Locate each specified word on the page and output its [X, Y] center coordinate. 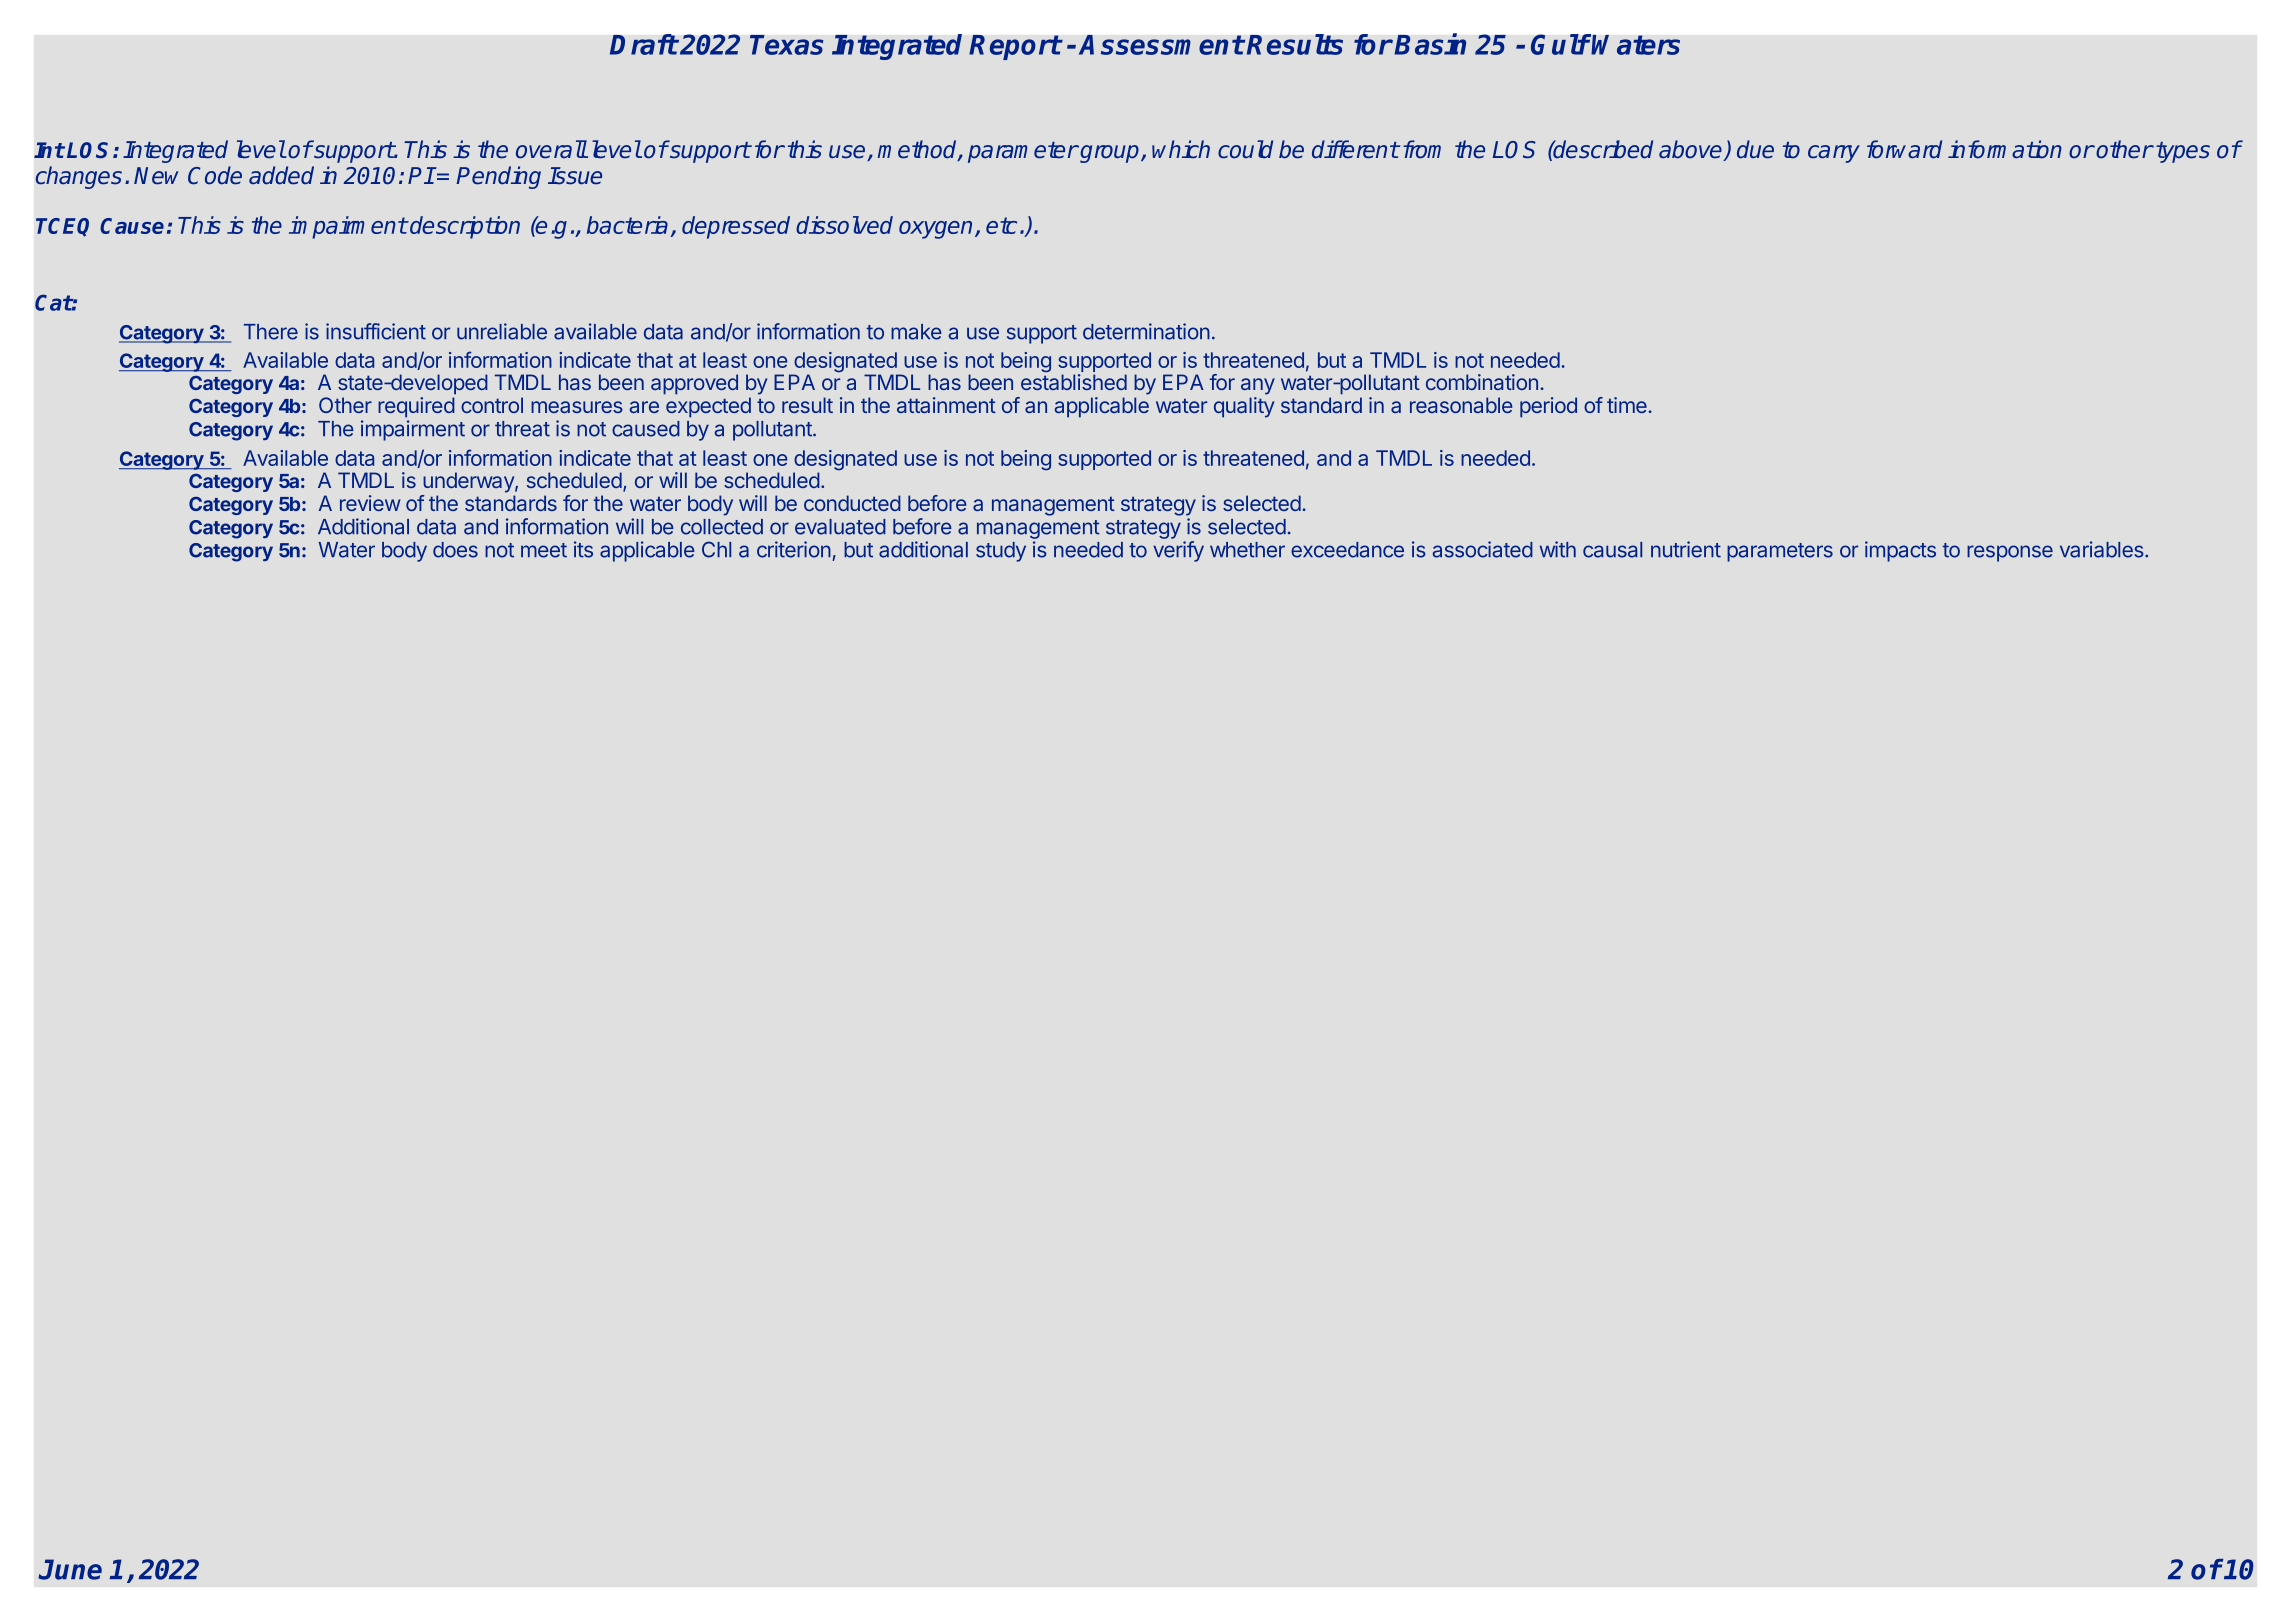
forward [1904, 149]
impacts [1900, 551]
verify [1178, 551]
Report [1015, 47]
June [70, 1569]
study [1001, 552]
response [2010, 553]
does [455, 550]
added [281, 175]
